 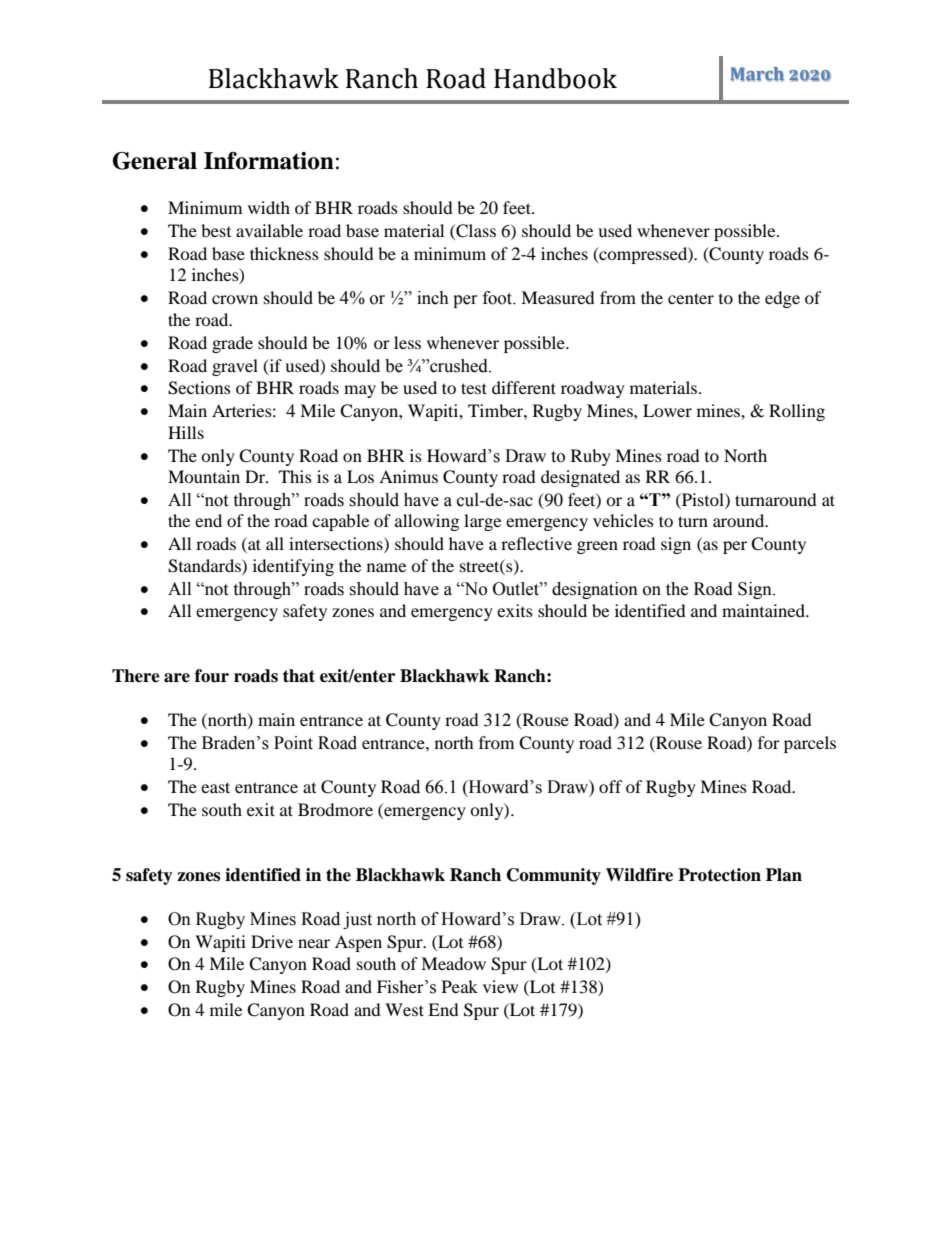 I want to click on Drive, so click(x=272, y=941).
